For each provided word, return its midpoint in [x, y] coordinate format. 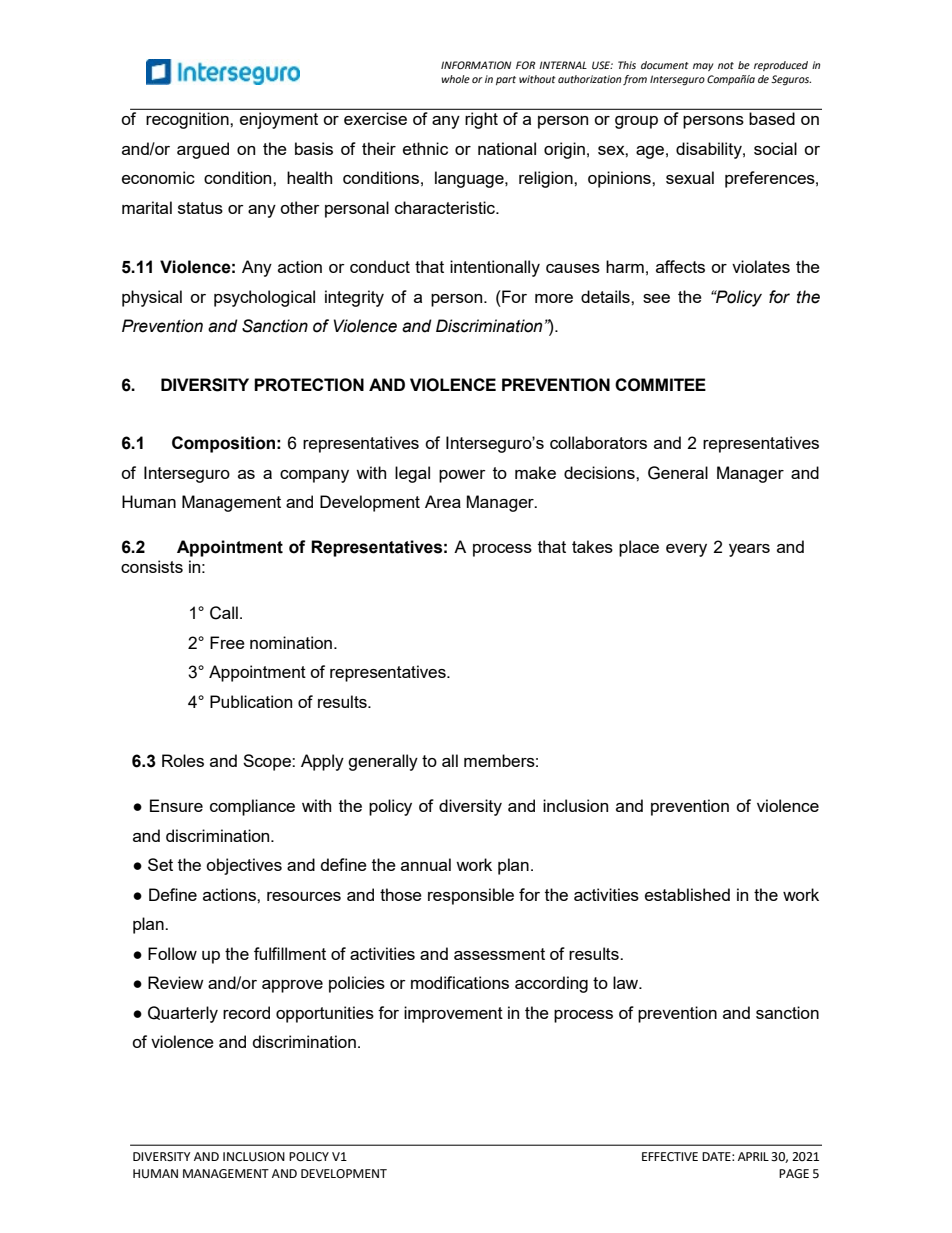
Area [443, 501]
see [656, 298]
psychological [264, 298]
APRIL [753, 1156]
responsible [471, 896]
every [686, 550]
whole [455, 79]
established [687, 894]
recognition [187, 120]
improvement [453, 1014]
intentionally [495, 268]
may [703, 67]
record [246, 1012]
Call [224, 613]
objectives [244, 866]
